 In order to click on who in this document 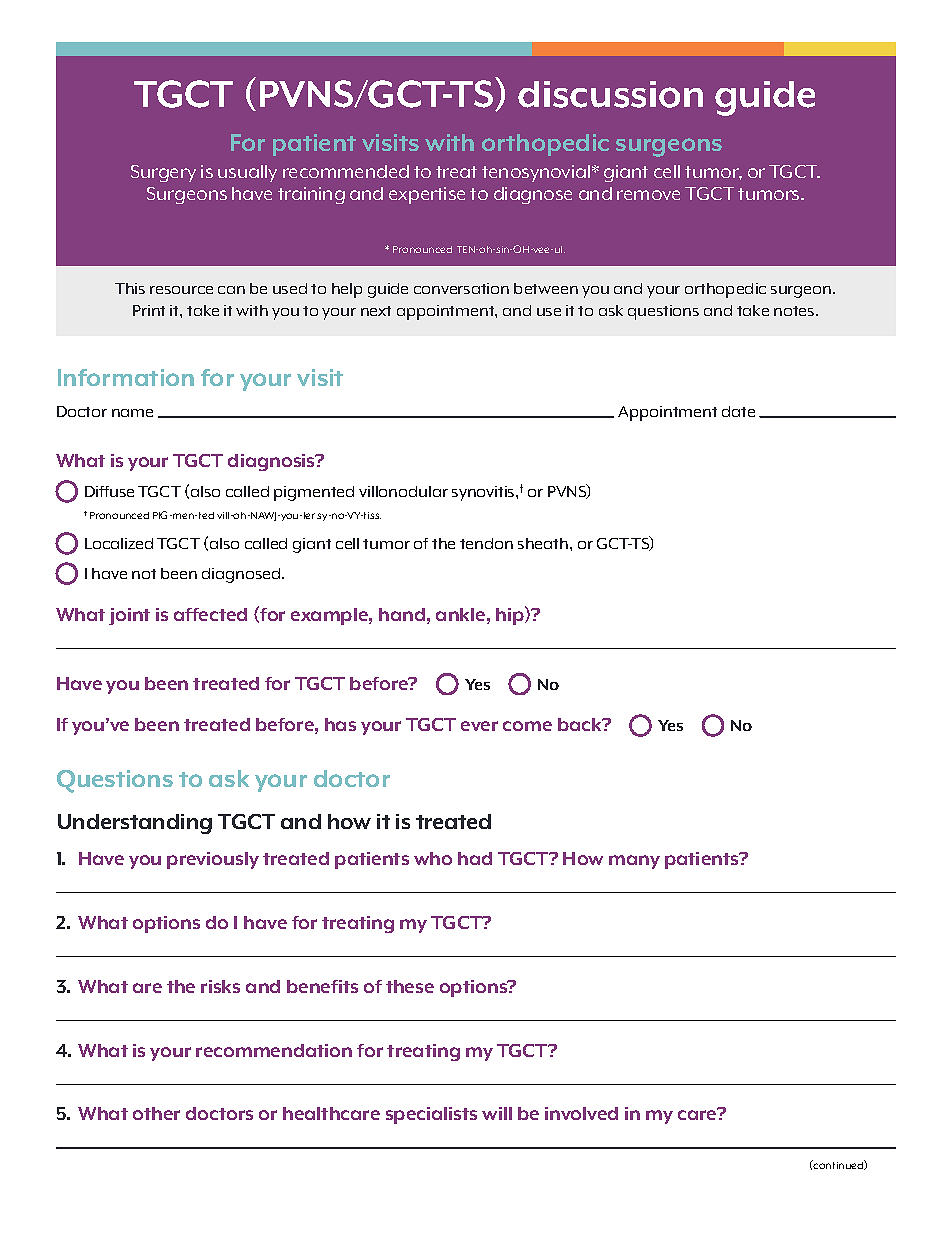, I will do `click(433, 858)`.
